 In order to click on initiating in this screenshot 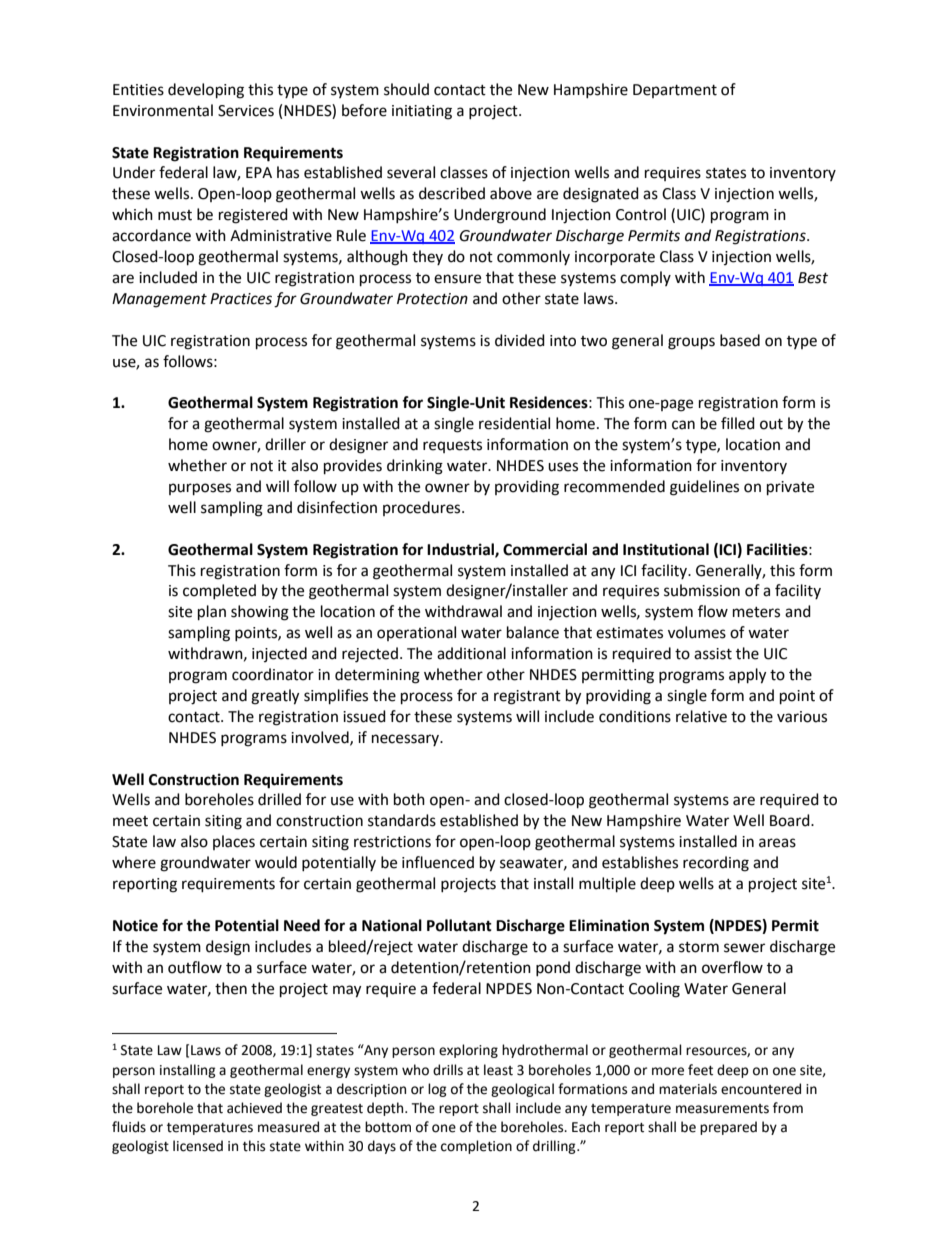, I will do `click(422, 112)`.
